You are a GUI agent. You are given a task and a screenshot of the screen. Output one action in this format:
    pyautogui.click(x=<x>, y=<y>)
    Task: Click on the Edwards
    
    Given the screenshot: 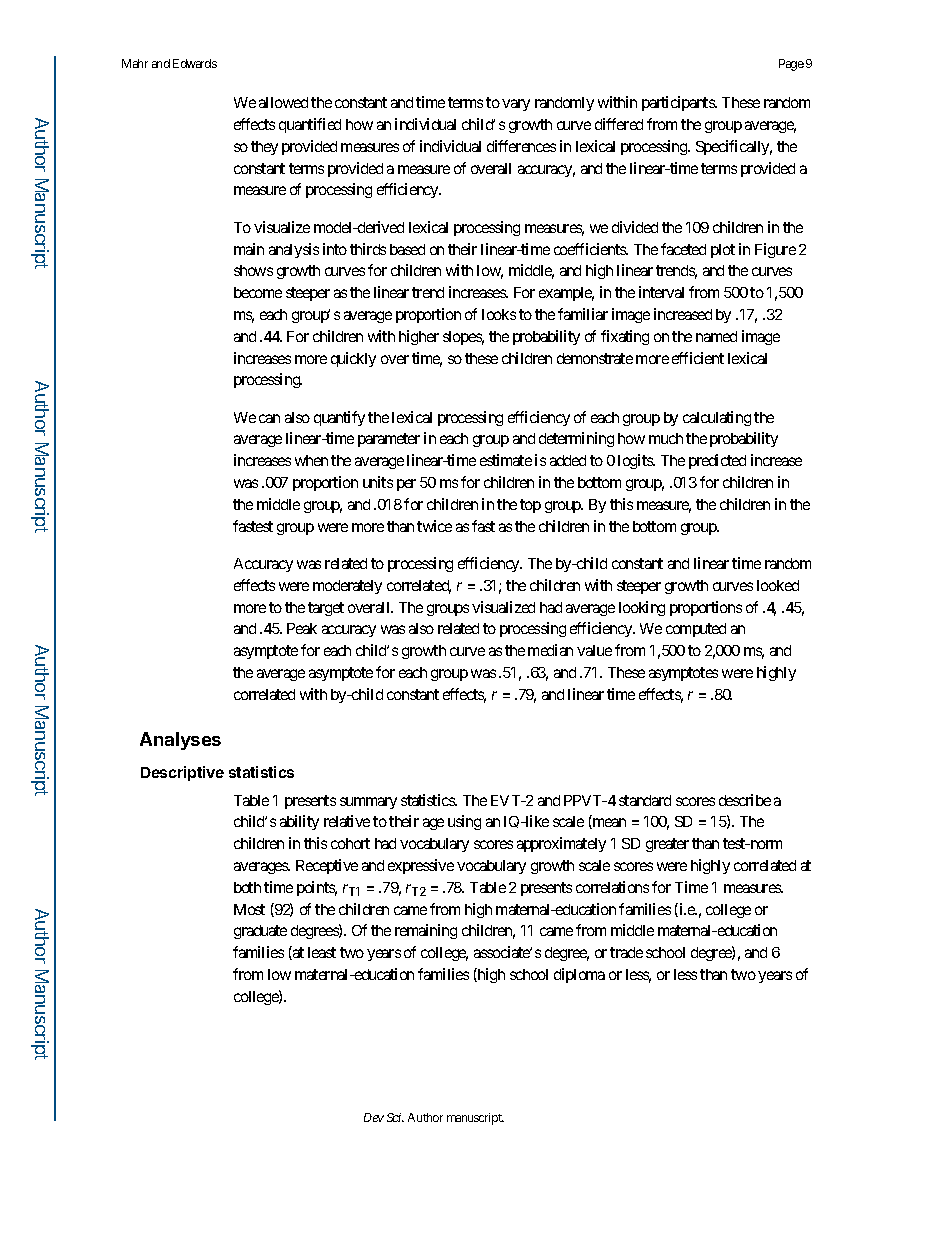 What is the action you would take?
    pyautogui.click(x=195, y=63)
